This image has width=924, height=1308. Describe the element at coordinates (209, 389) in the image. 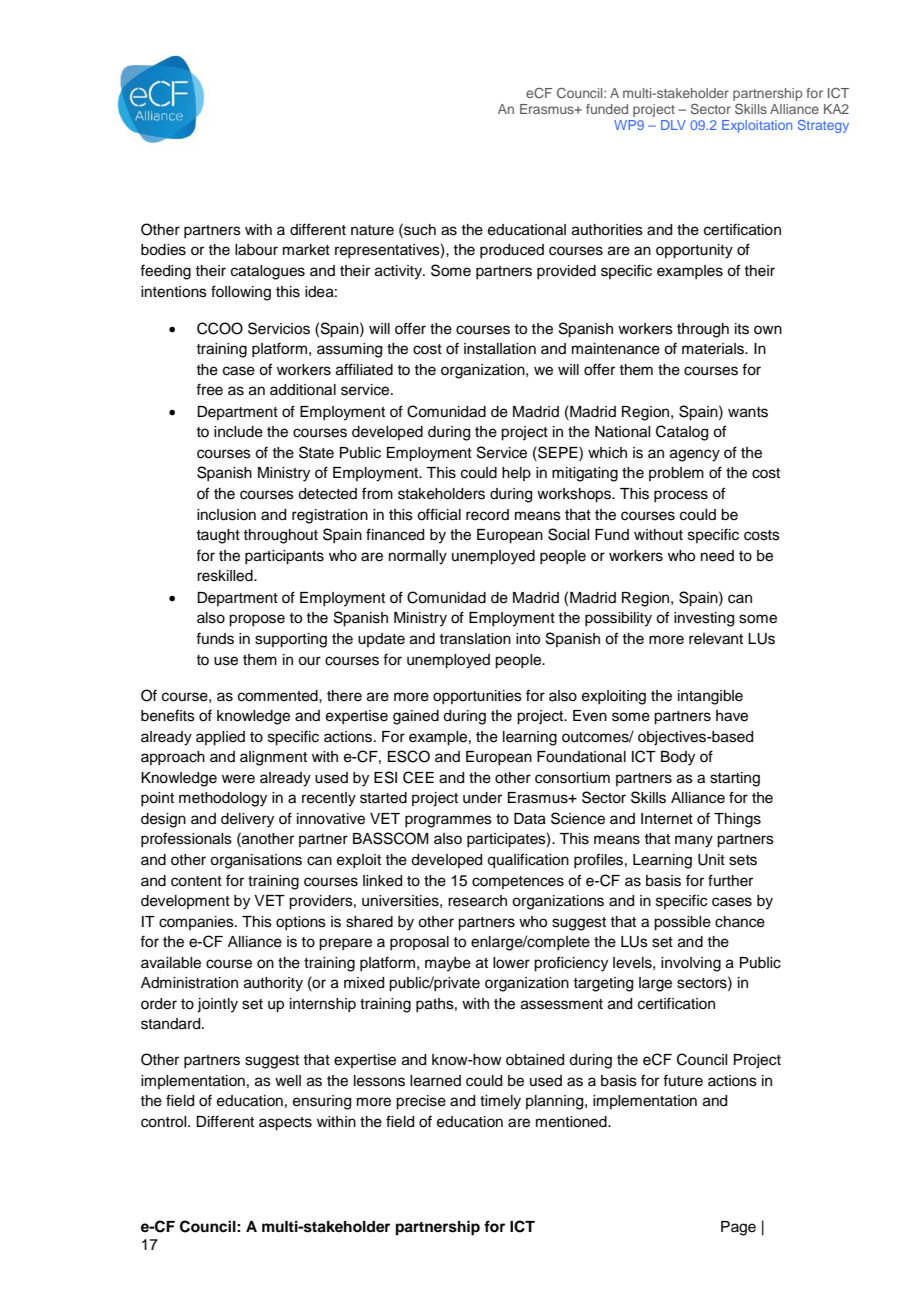

I see `free` at that location.
